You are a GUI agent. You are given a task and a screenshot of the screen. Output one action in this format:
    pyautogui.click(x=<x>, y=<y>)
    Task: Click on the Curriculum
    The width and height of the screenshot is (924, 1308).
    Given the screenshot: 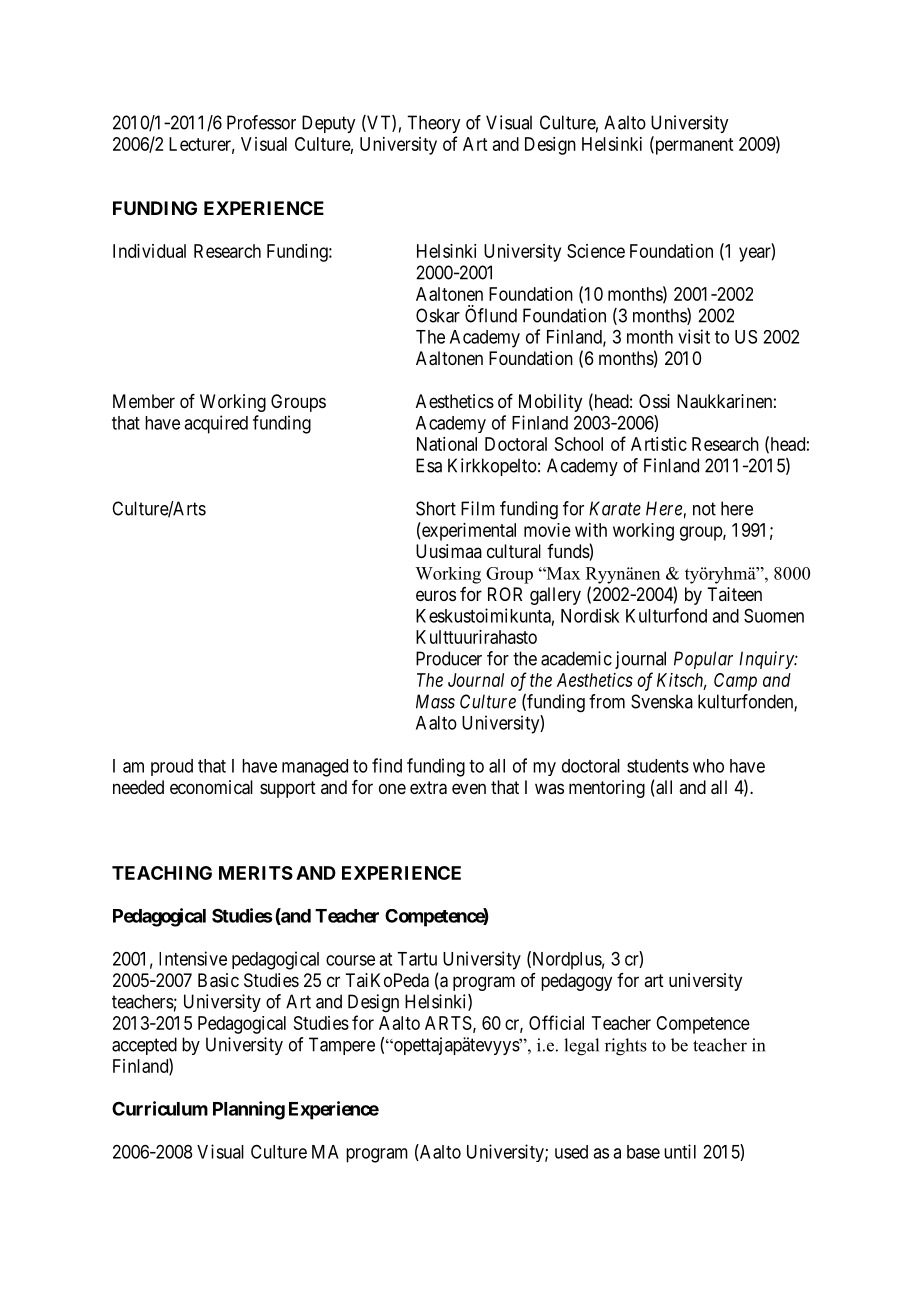 What is the action you would take?
    pyautogui.click(x=160, y=1108)
